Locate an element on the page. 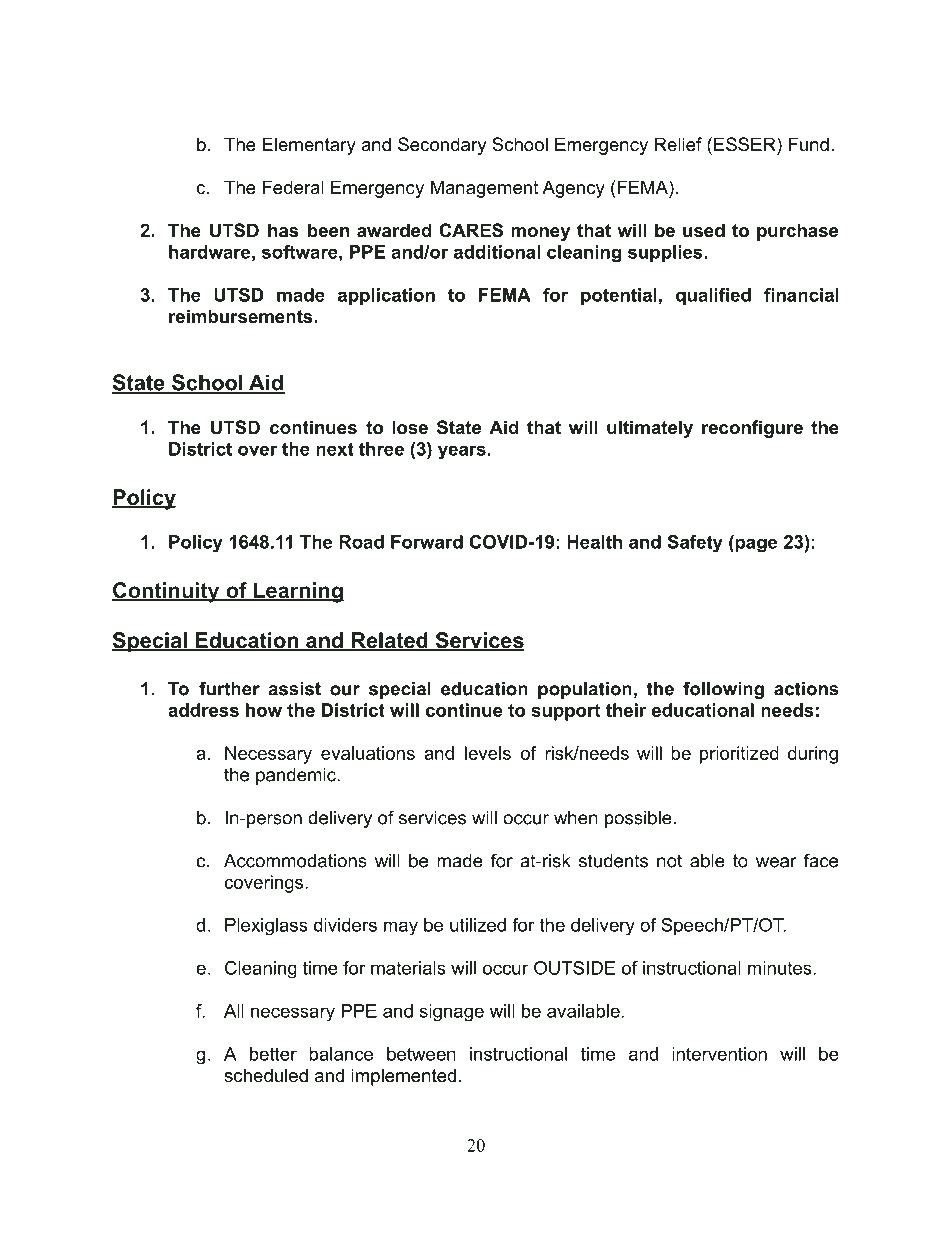  Federal is located at coordinates (293, 187).
